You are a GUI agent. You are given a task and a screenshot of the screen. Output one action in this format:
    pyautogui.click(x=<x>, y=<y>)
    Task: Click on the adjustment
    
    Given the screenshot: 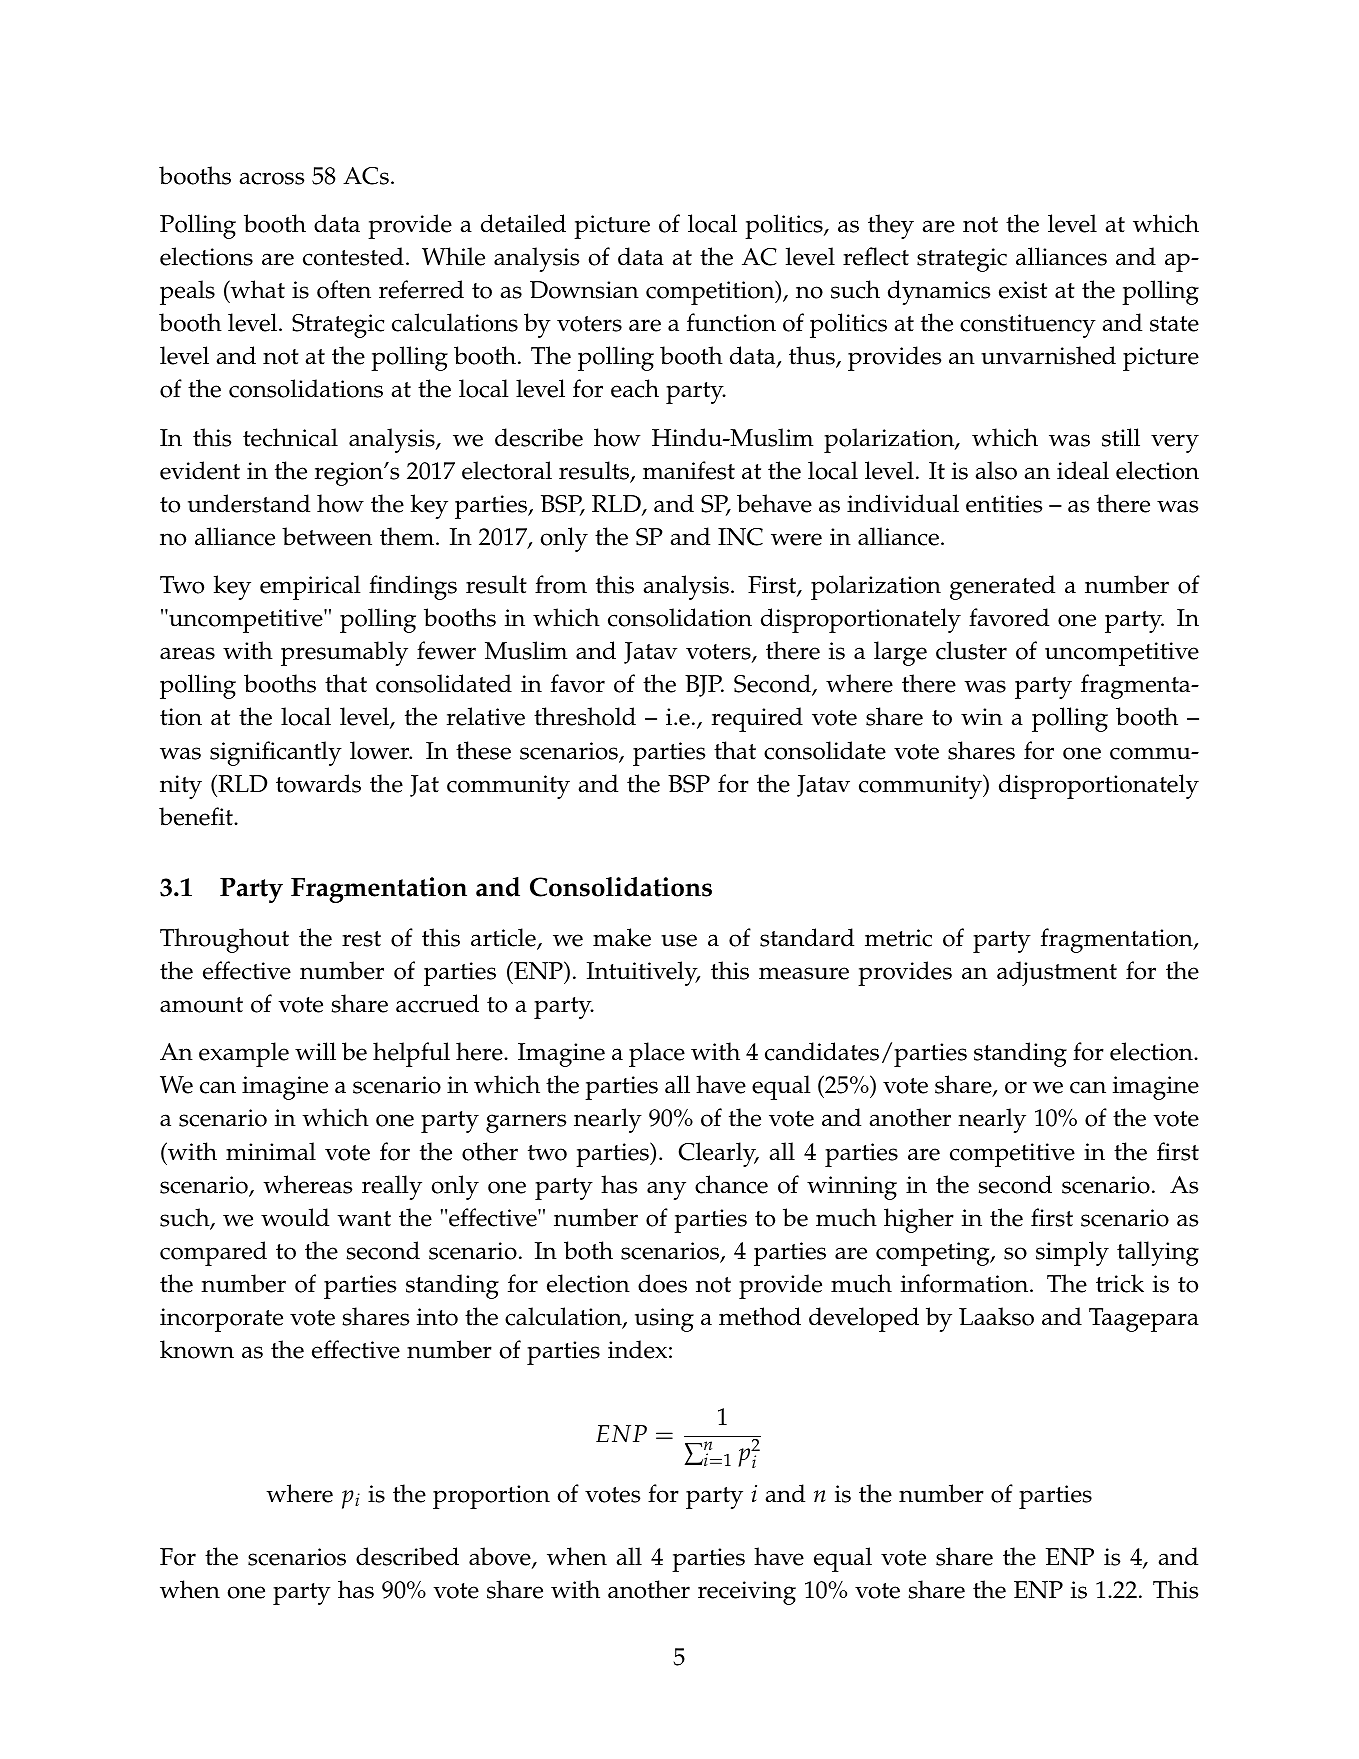 What is the action you would take?
    pyautogui.click(x=1057, y=973)
